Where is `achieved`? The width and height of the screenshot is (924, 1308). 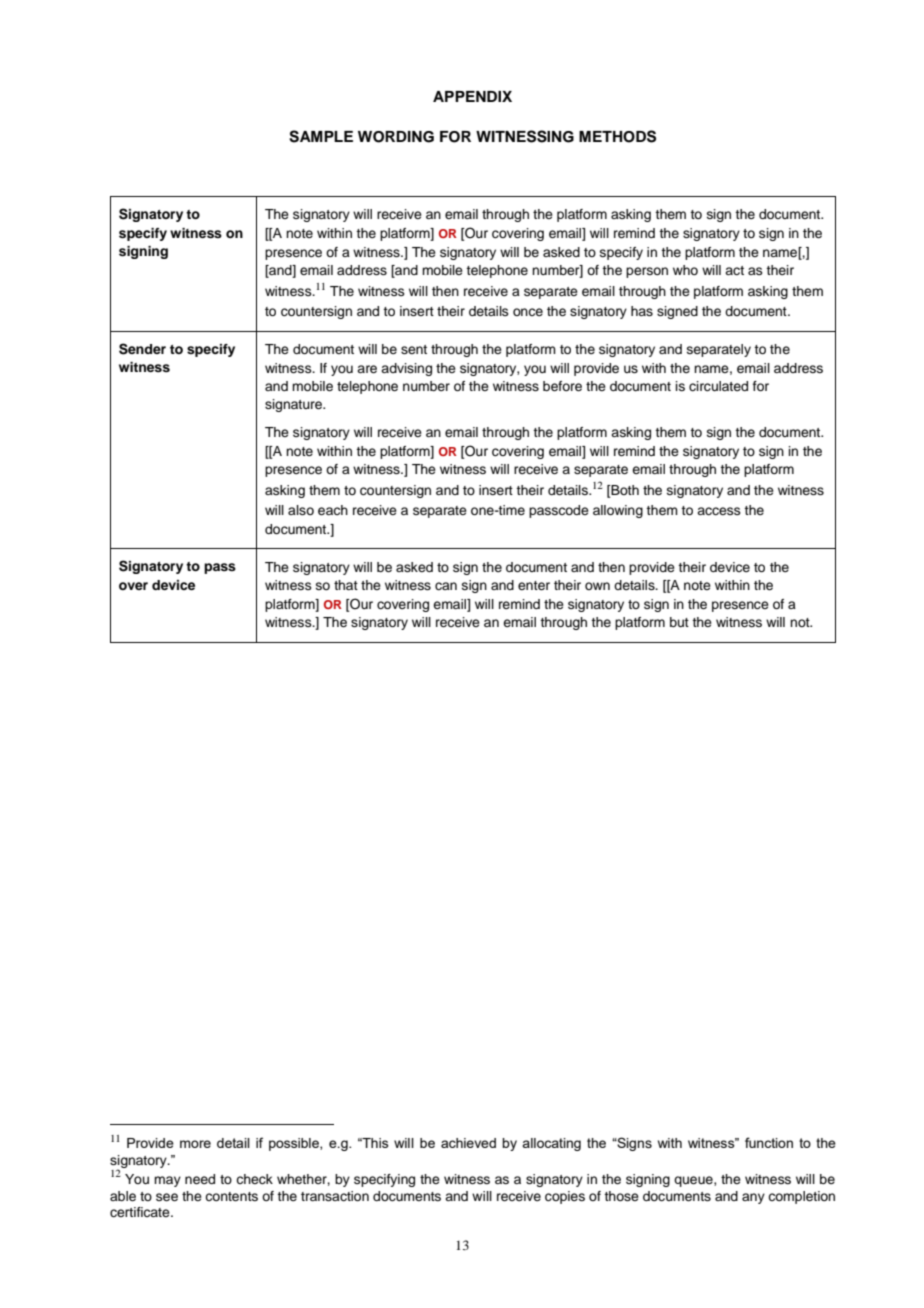 achieved is located at coordinates (468, 1143).
